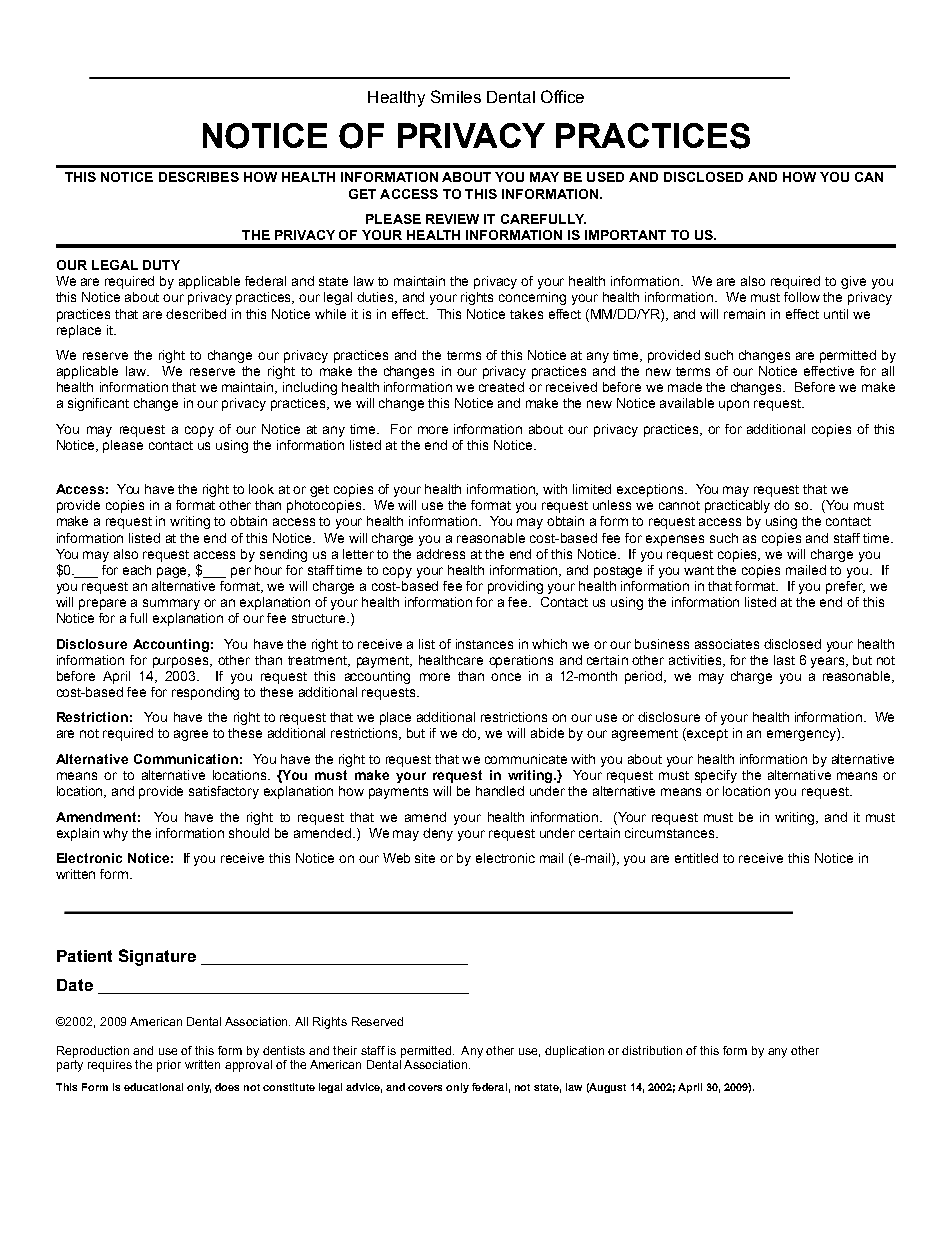 This image has width=952, height=1233. What do you see at coordinates (515, 587) in the image?
I see `providing` at bounding box center [515, 587].
